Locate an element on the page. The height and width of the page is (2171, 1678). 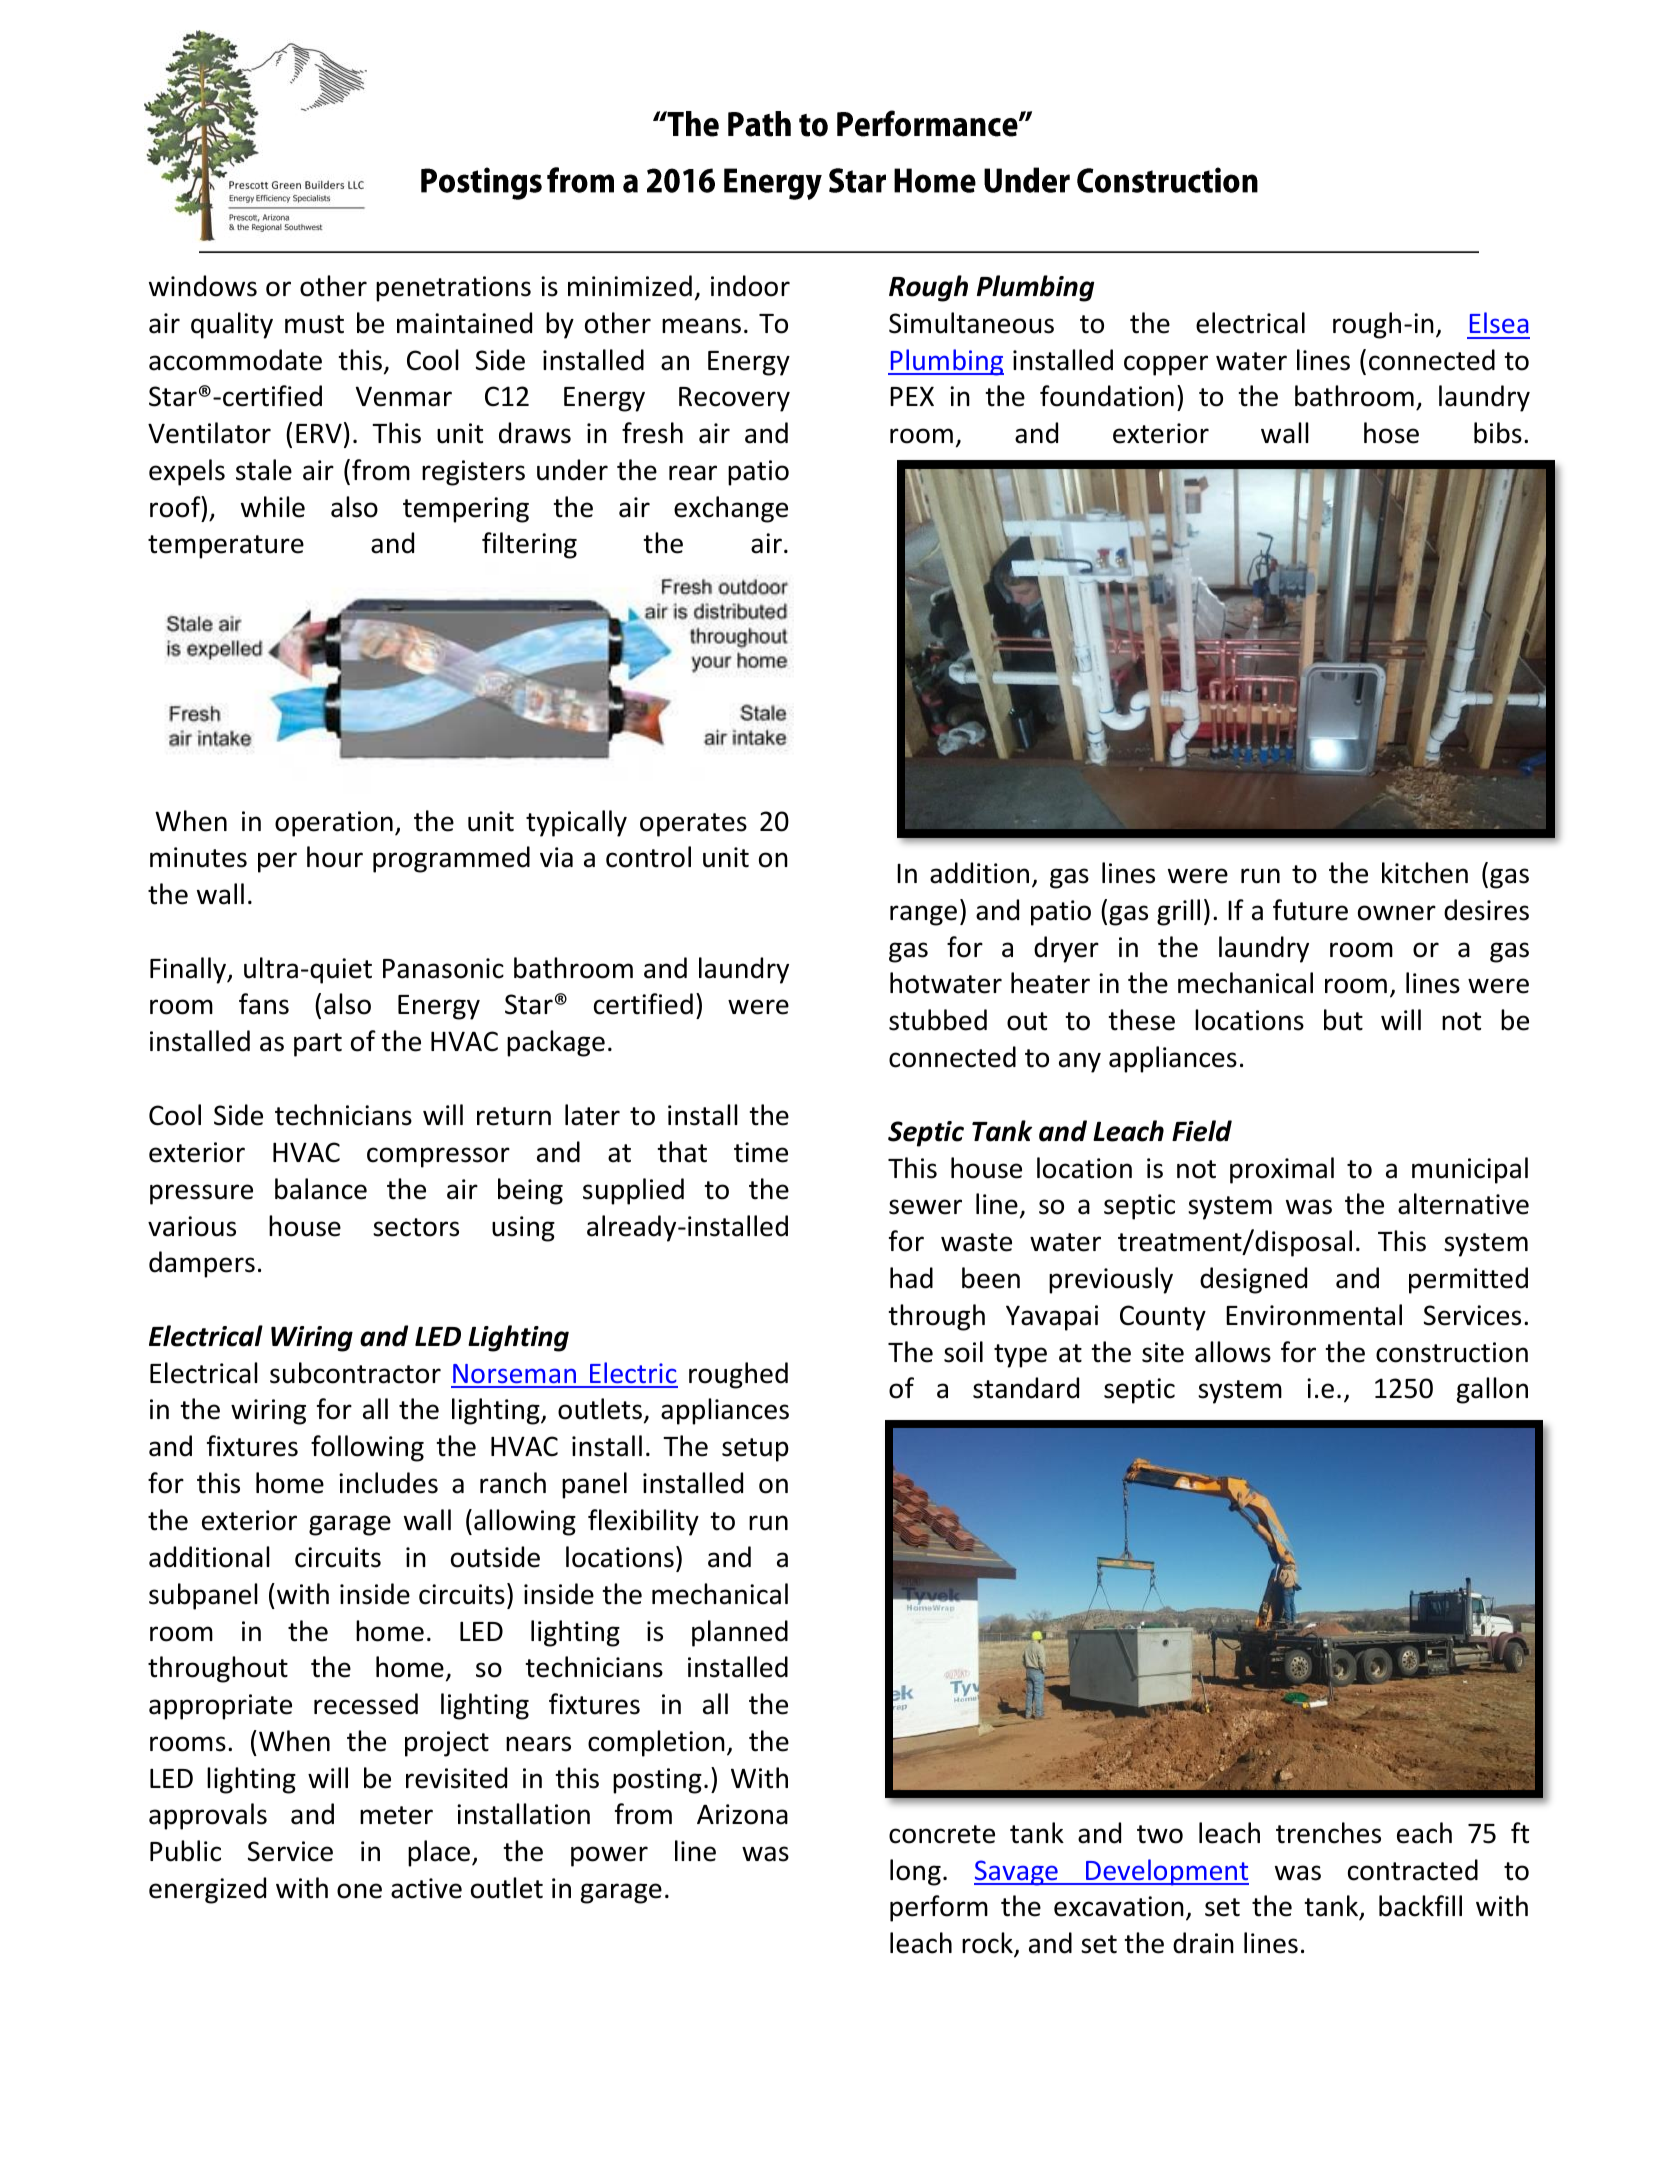
contracted is located at coordinates (1413, 1870).
